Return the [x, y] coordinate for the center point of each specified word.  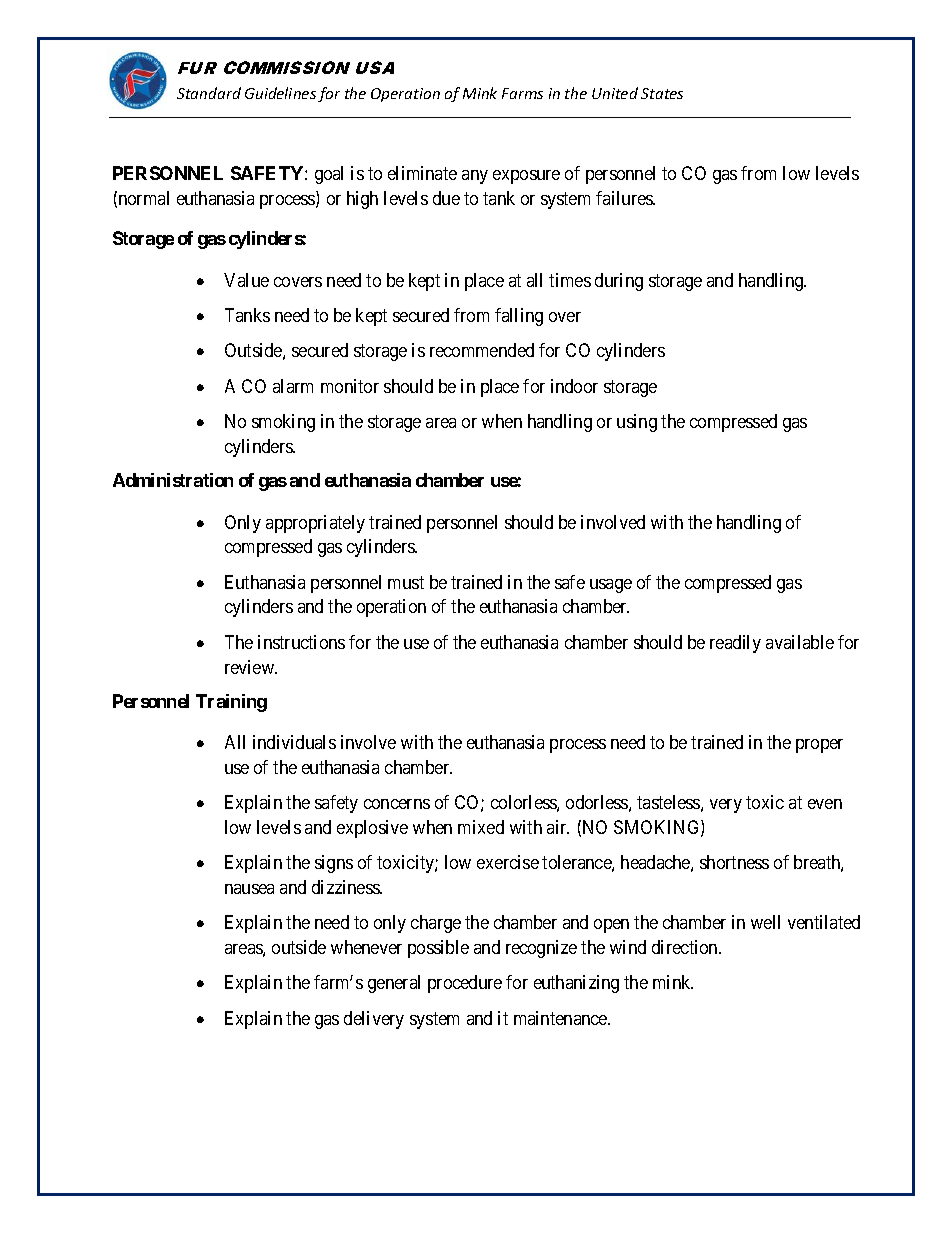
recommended [482, 350]
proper [819, 746]
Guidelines [280, 93]
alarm [293, 386]
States [662, 93]
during [619, 282]
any [475, 177]
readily [735, 644]
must [406, 582]
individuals [294, 742]
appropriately [315, 524]
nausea [249, 889]
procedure [465, 984]
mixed [481, 827]
